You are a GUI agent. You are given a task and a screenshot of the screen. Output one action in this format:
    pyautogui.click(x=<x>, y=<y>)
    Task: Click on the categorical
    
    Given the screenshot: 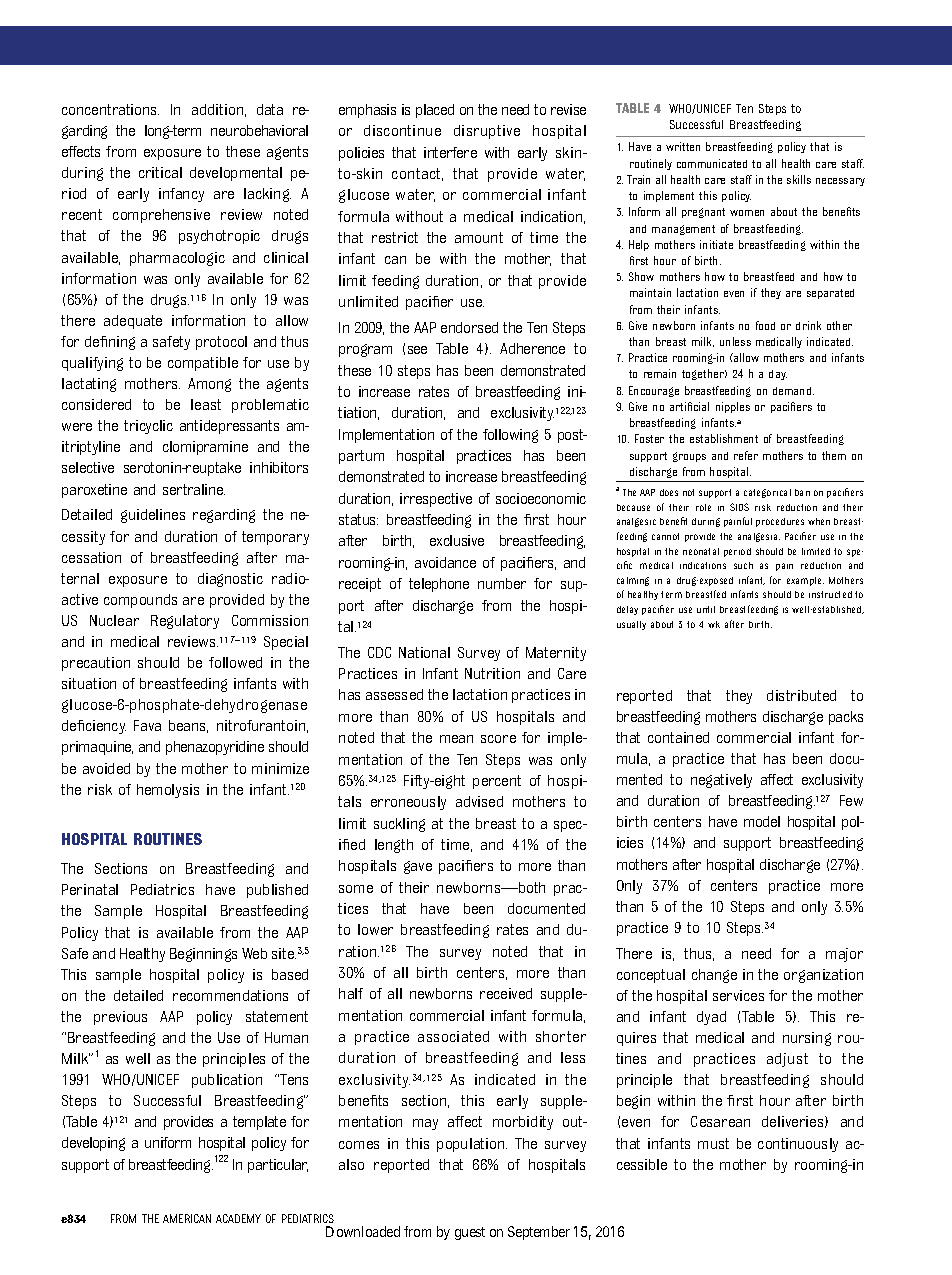 What is the action you would take?
    pyautogui.click(x=767, y=493)
